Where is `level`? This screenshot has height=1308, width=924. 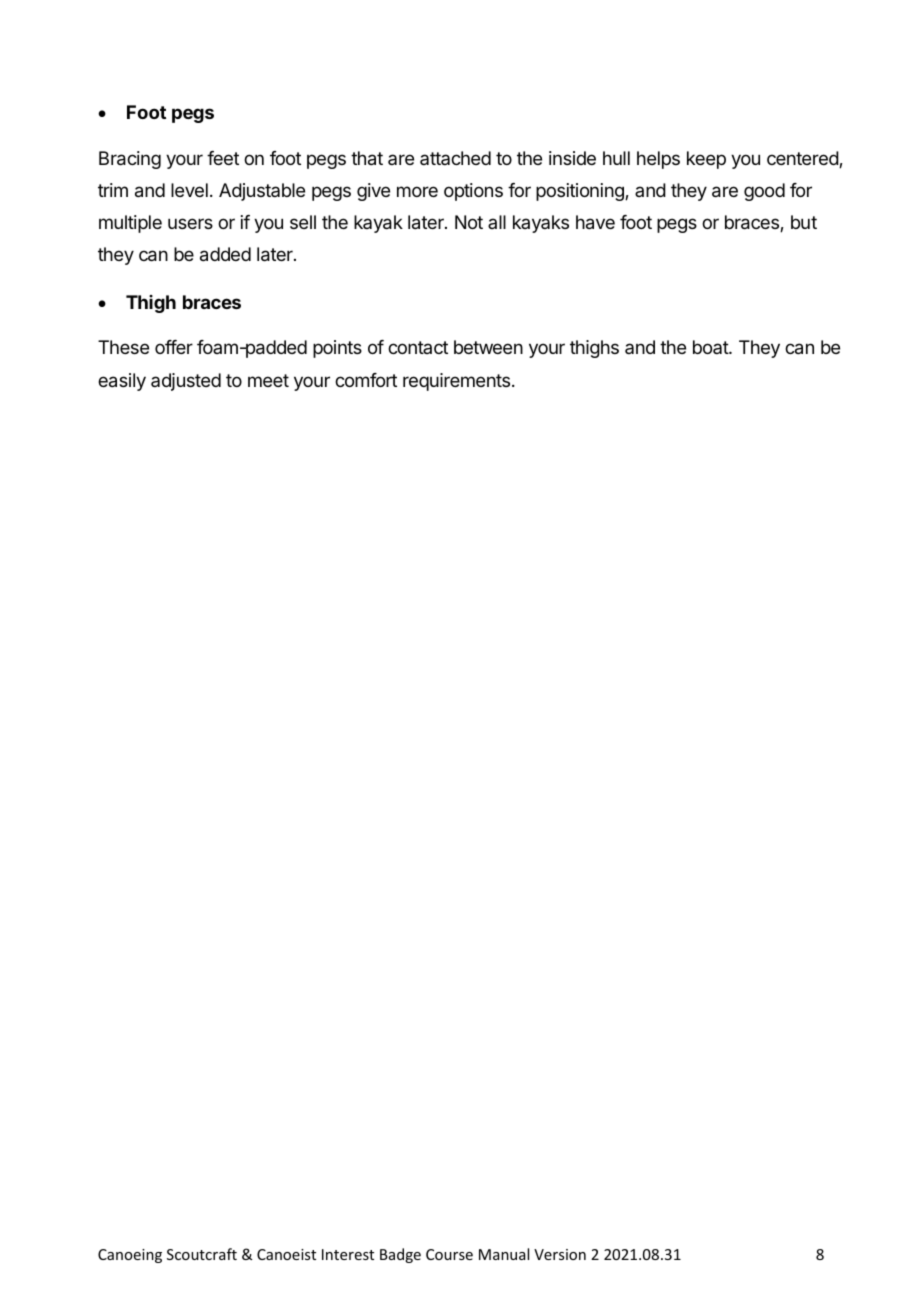
level is located at coordinates (189, 190).
